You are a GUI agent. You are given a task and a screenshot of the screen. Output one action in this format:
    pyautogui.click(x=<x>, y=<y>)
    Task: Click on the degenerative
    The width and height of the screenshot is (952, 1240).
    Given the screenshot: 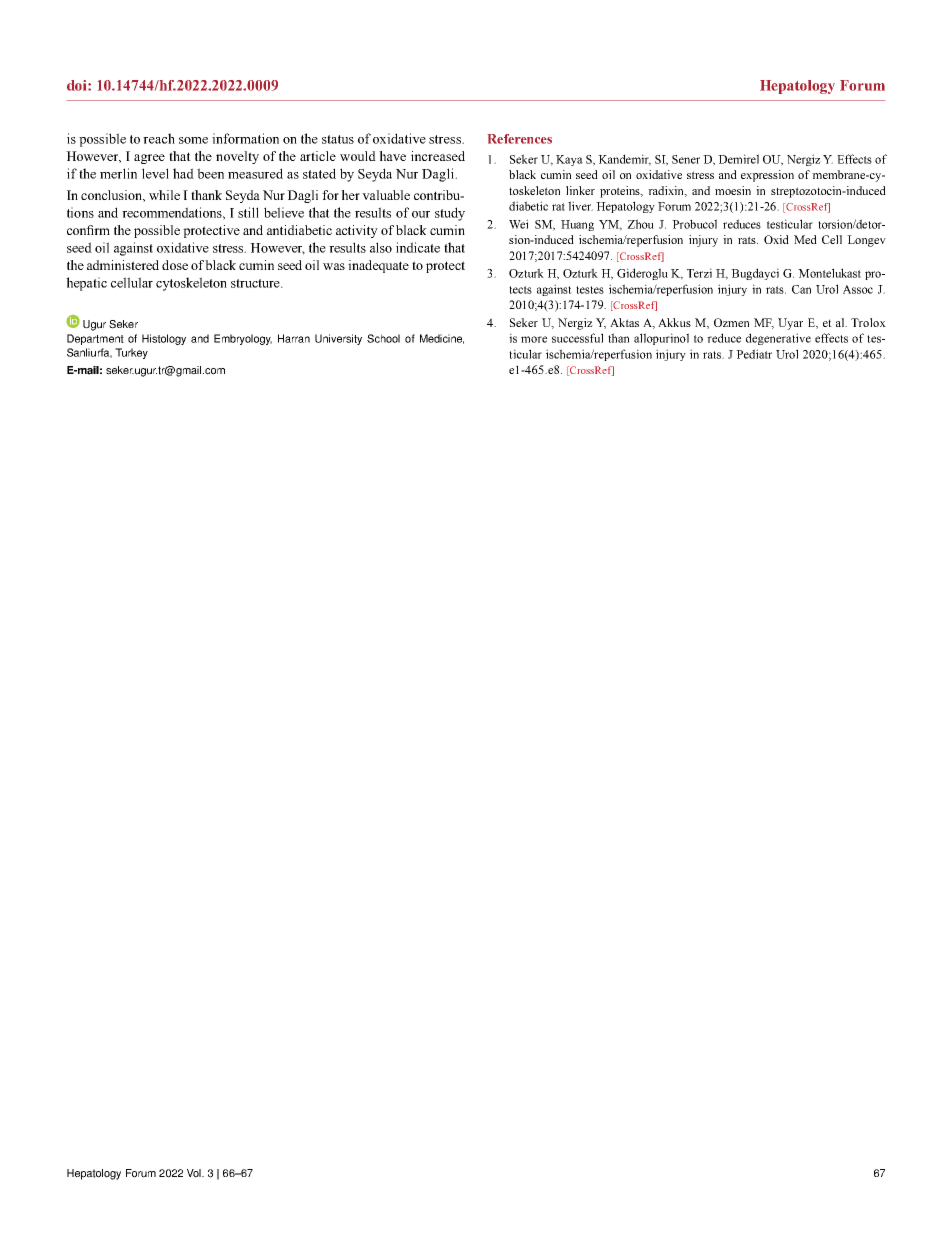 What is the action you would take?
    pyautogui.click(x=778, y=339)
